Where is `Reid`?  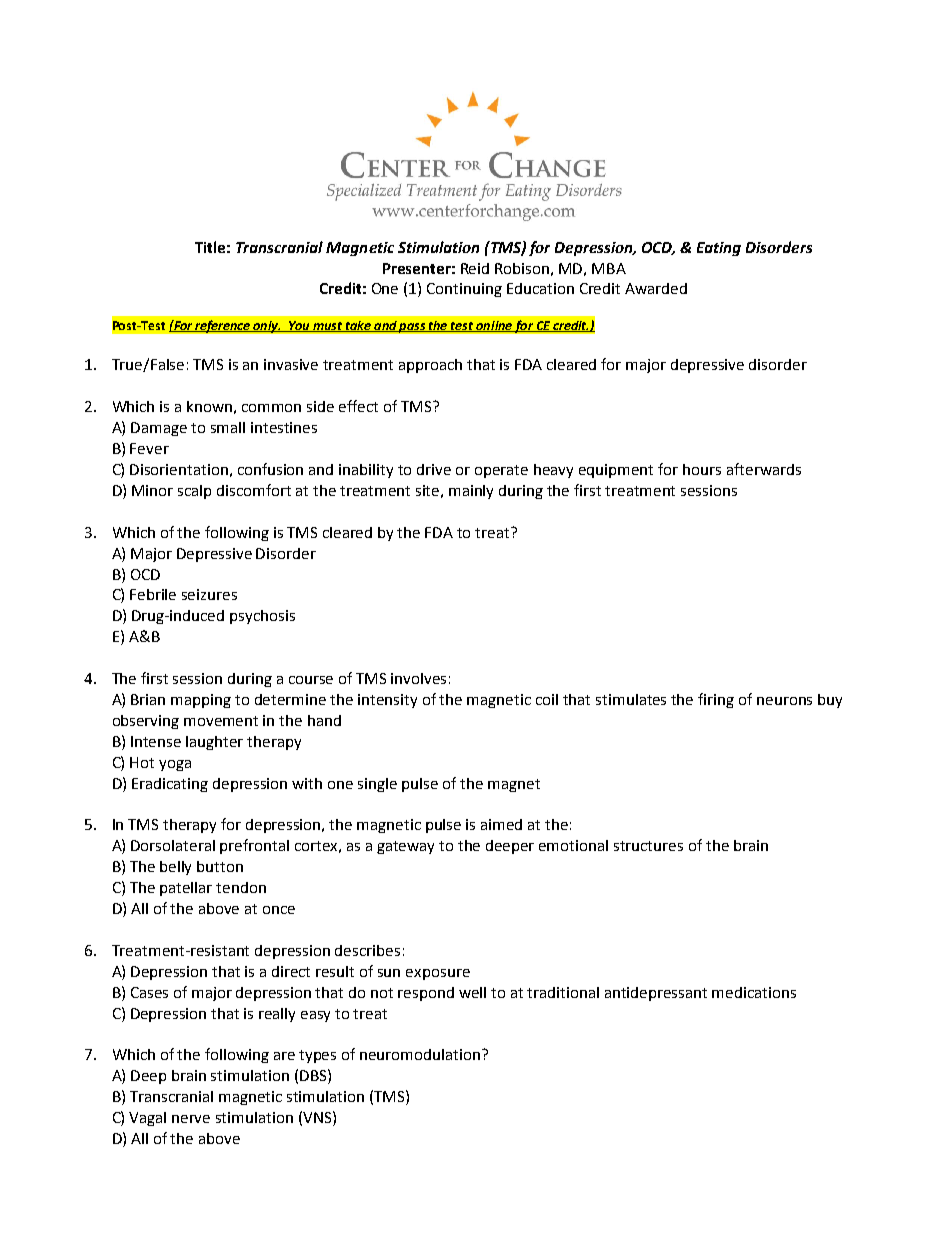
Reid is located at coordinates (475, 268).
